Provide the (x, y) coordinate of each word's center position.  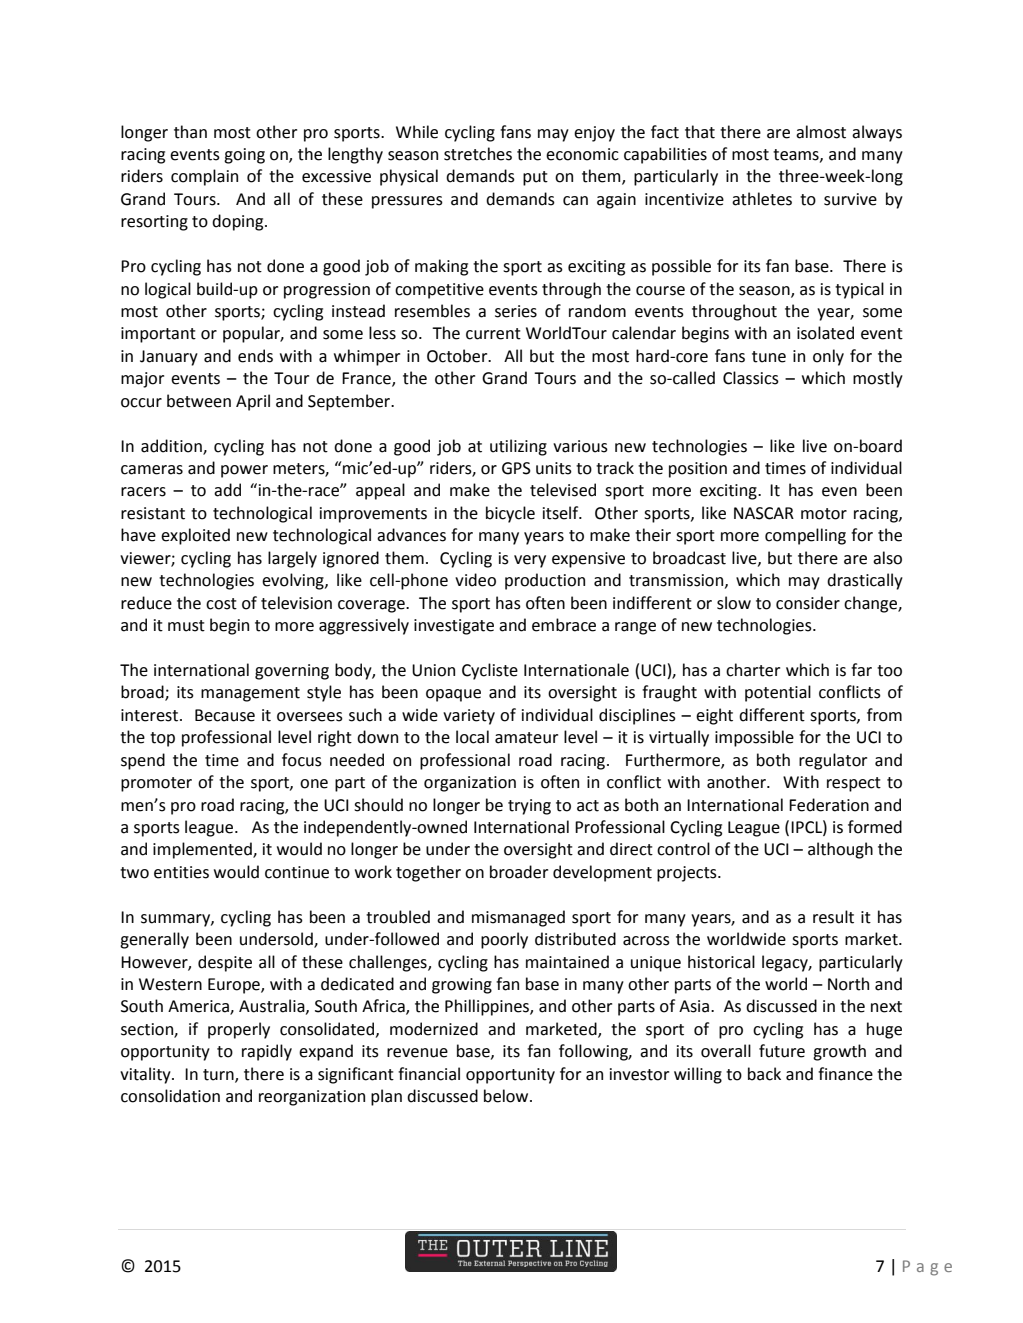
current (493, 334)
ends (255, 356)
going (244, 156)
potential (778, 693)
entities (181, 872)
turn (219, 1075)
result (833, 917)
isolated (825, 333)
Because (225, 715)
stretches (478, 154)
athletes (762, 199)
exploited (195, 536)
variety (469, 717)
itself (562, 513)
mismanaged (518, 918)
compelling (805, 536)
